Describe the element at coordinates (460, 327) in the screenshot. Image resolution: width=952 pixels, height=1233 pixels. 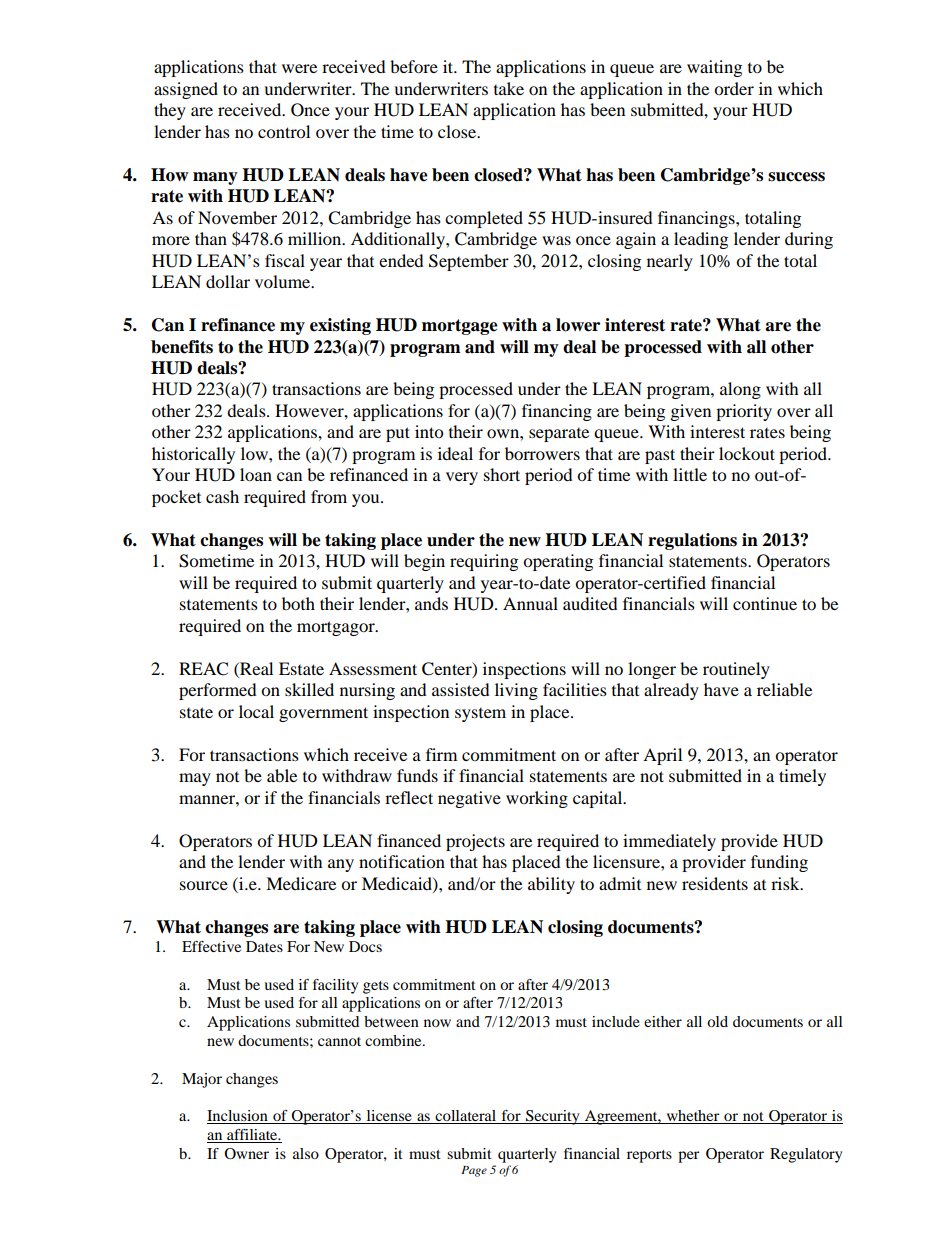
I see `mortgage` at that location.
